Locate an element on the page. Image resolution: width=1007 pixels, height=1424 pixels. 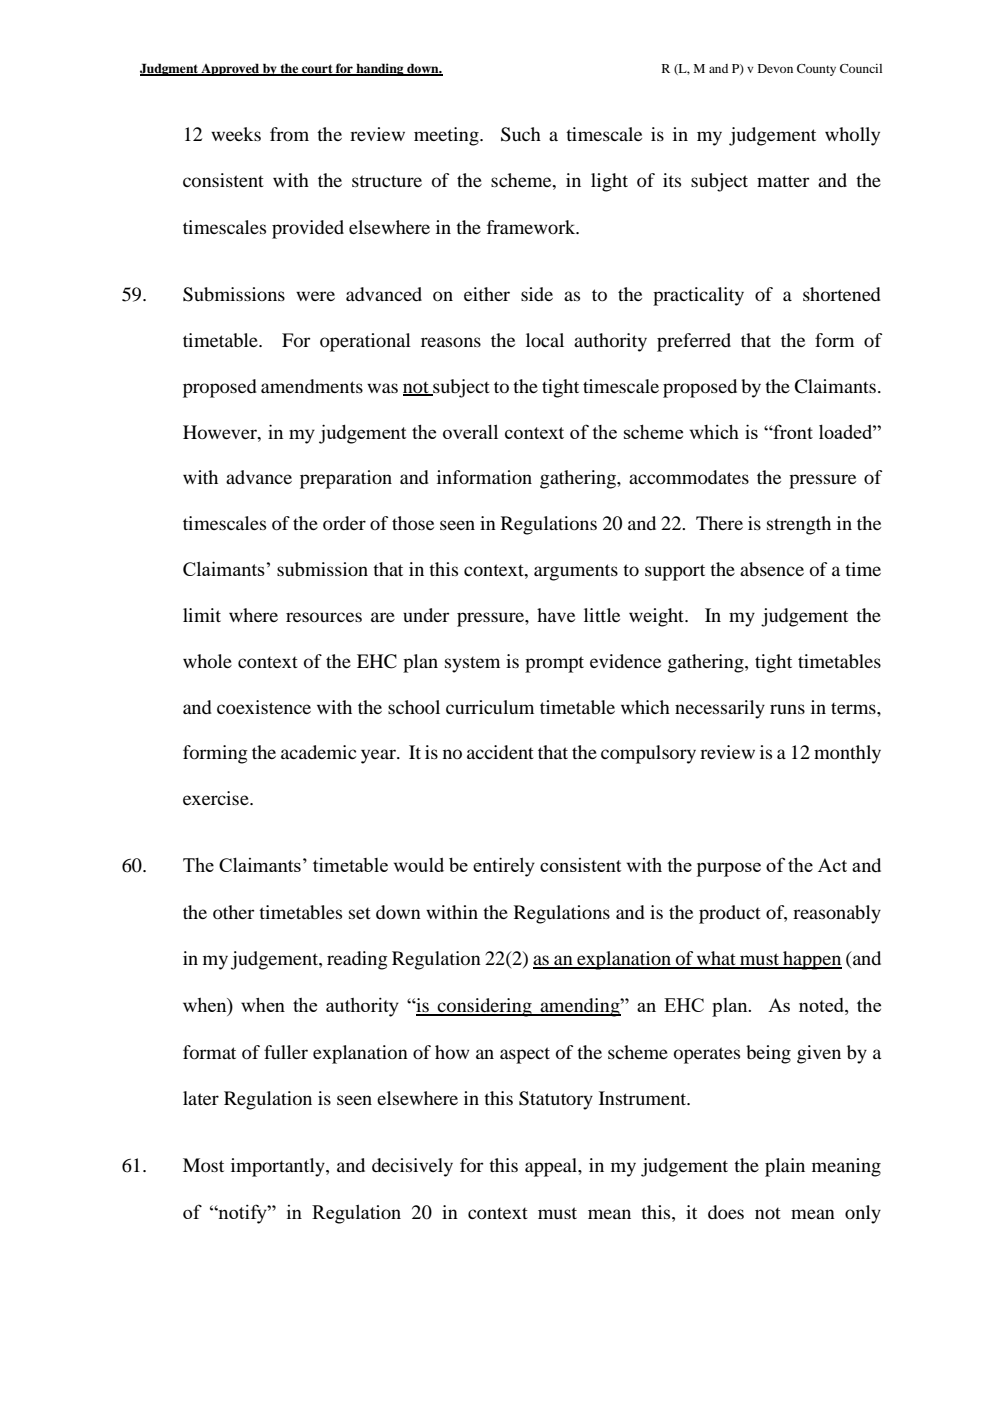
overall is located at coordinates (470, 432).
